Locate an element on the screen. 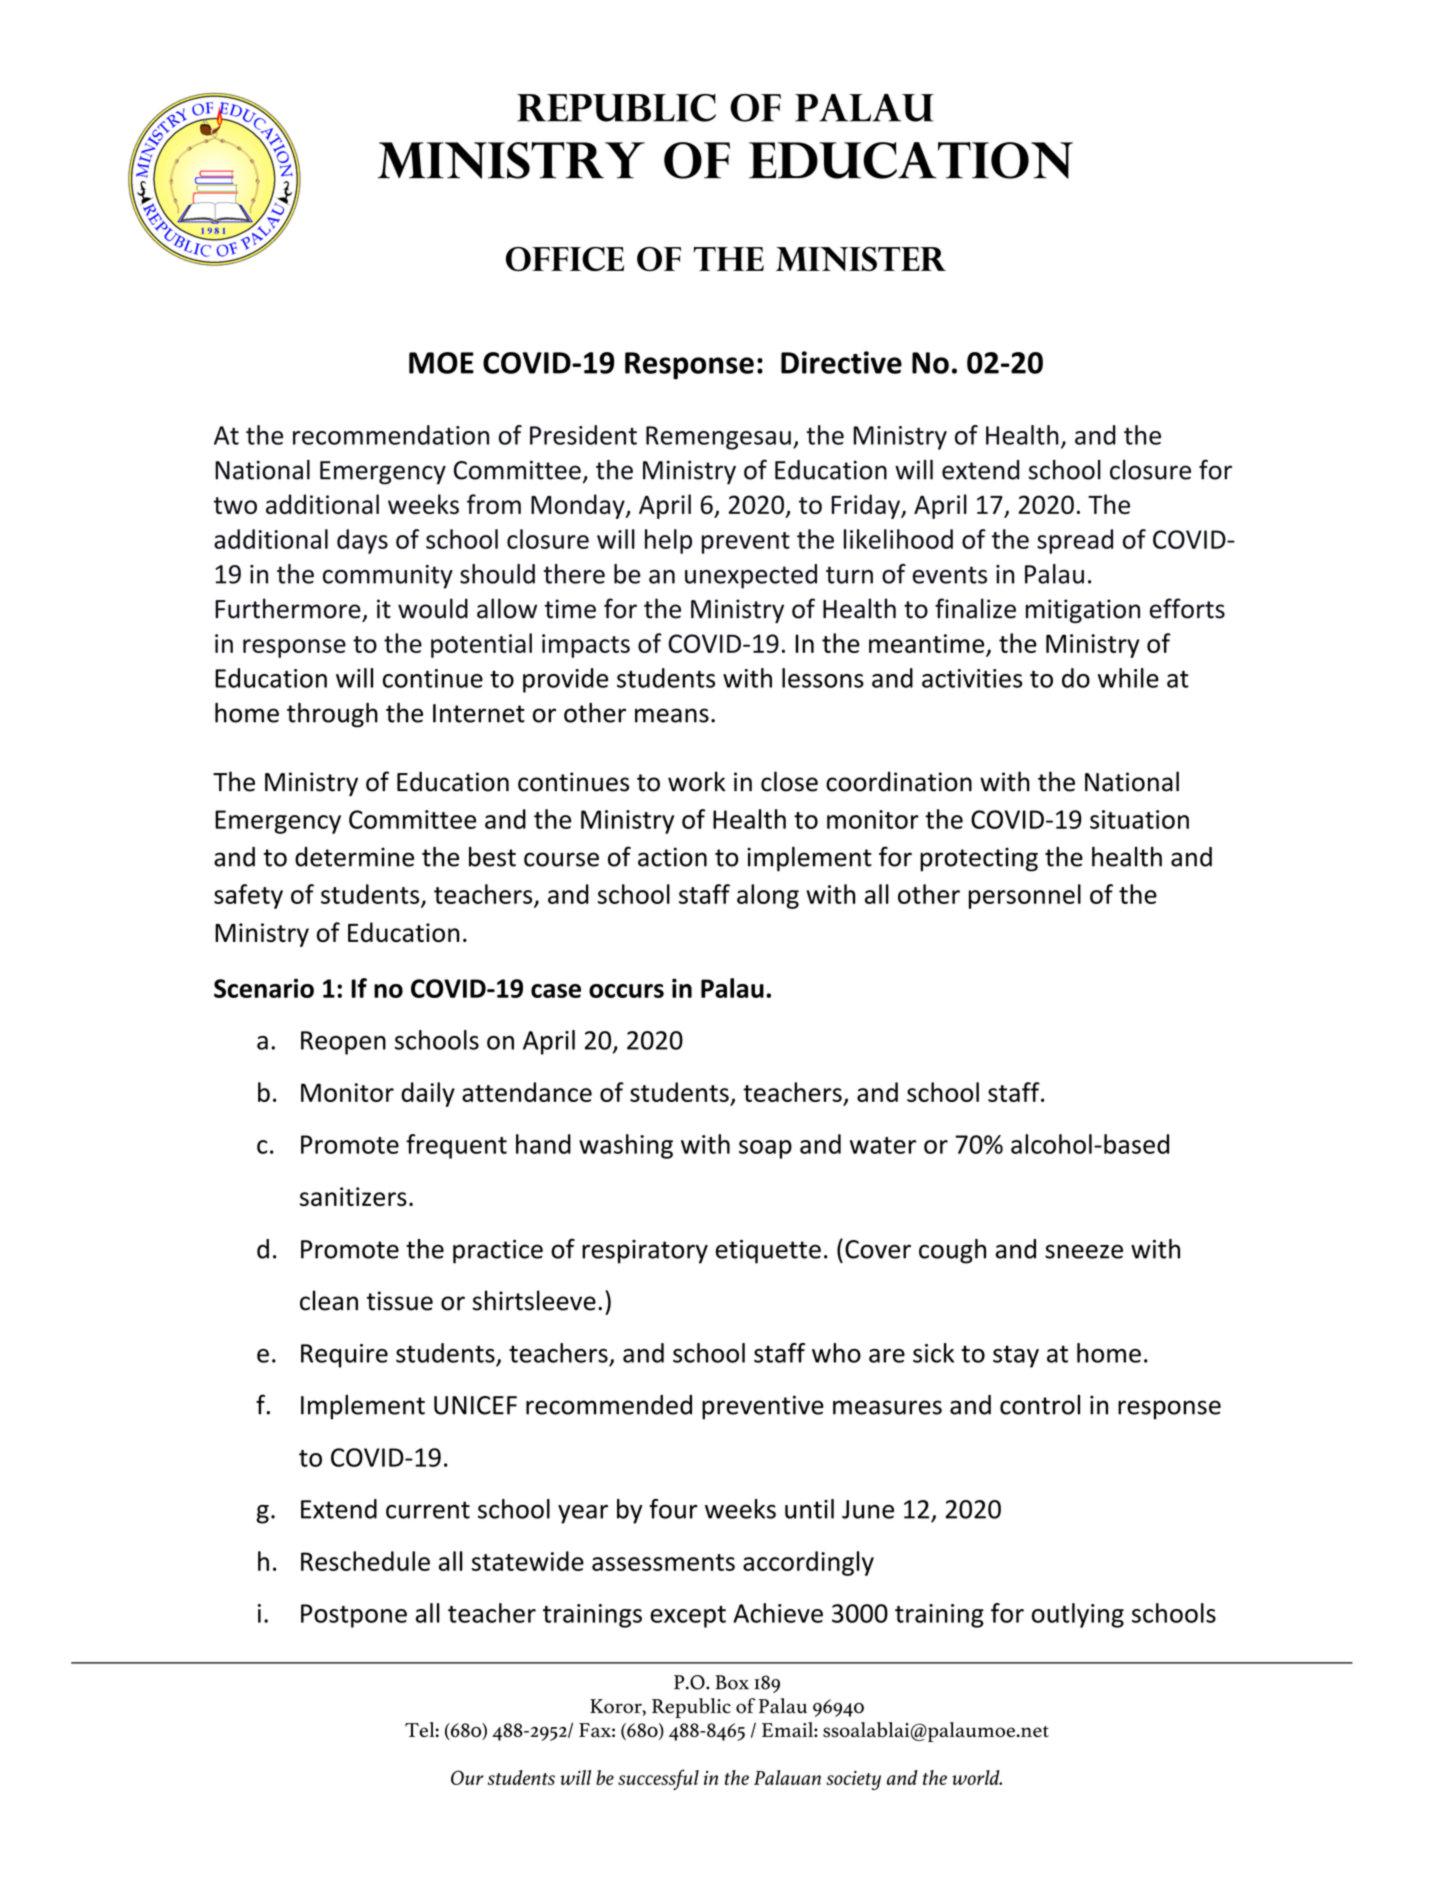 The image size is (1451, 1878). recommendation is located at coordinates (391, 435).
